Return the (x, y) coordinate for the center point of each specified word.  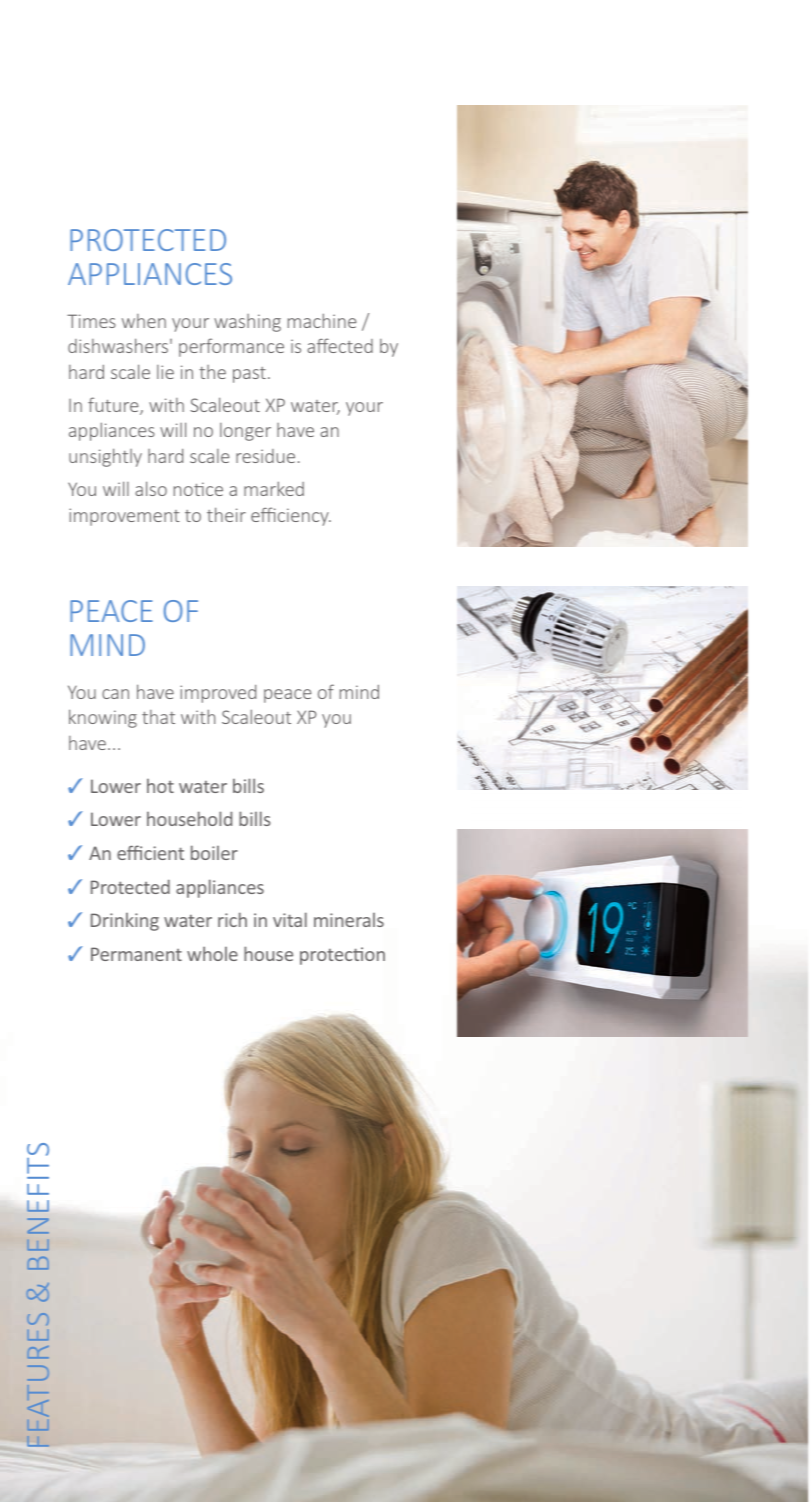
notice (198, 489)
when (144, 321)
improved (218, 694)
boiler (214, 852)
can (115, 694)
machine (322, 320)
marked (274, 488)
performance (231, 347)
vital (290, 919)
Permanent (136, 954)
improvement (124, 517)
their (226, 514)
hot (160, 786)
